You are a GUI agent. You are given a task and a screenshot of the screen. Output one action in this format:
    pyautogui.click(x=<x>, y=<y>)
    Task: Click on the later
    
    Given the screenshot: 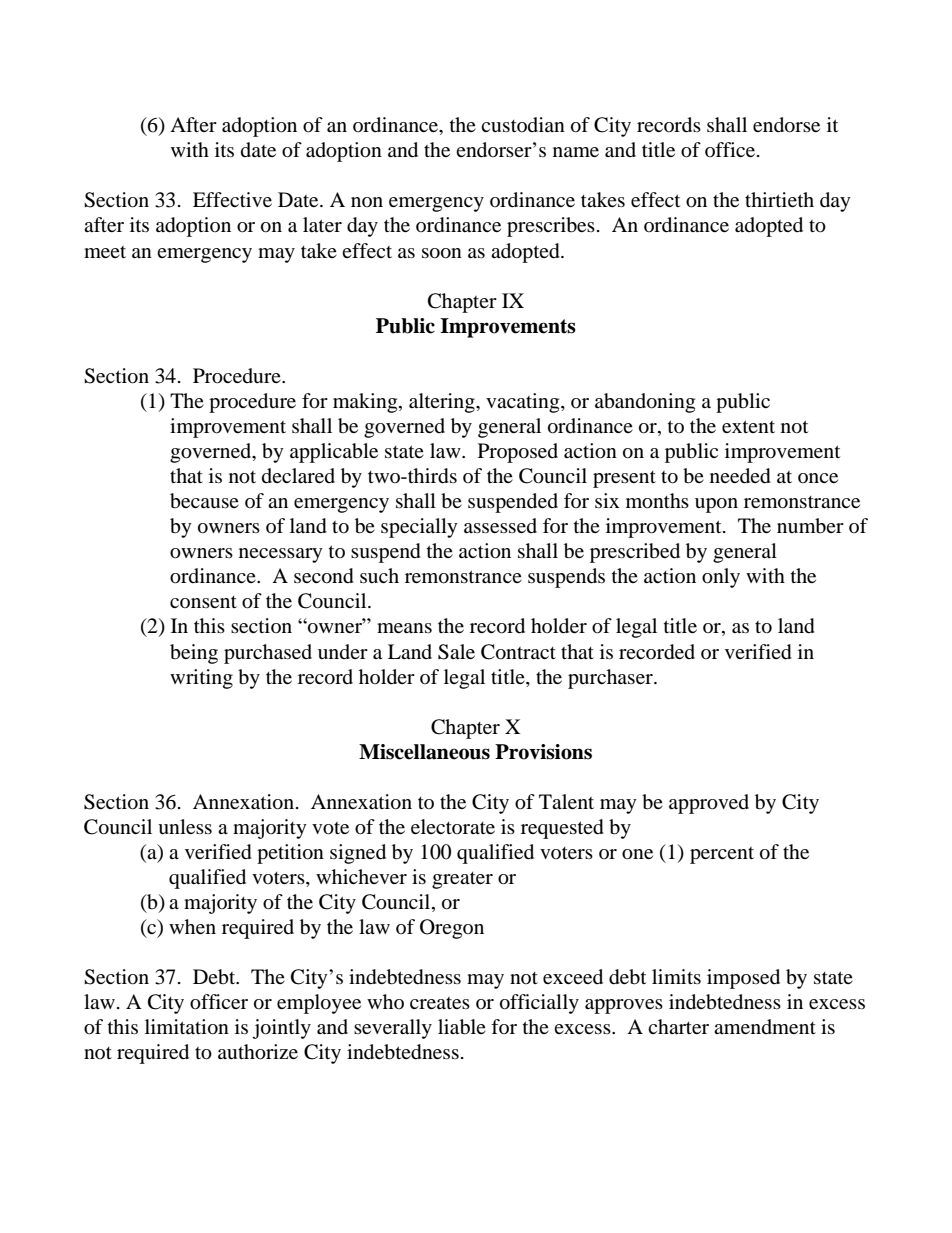 What is the action you would take?
    pyautogui.click(x=322, y=224)
